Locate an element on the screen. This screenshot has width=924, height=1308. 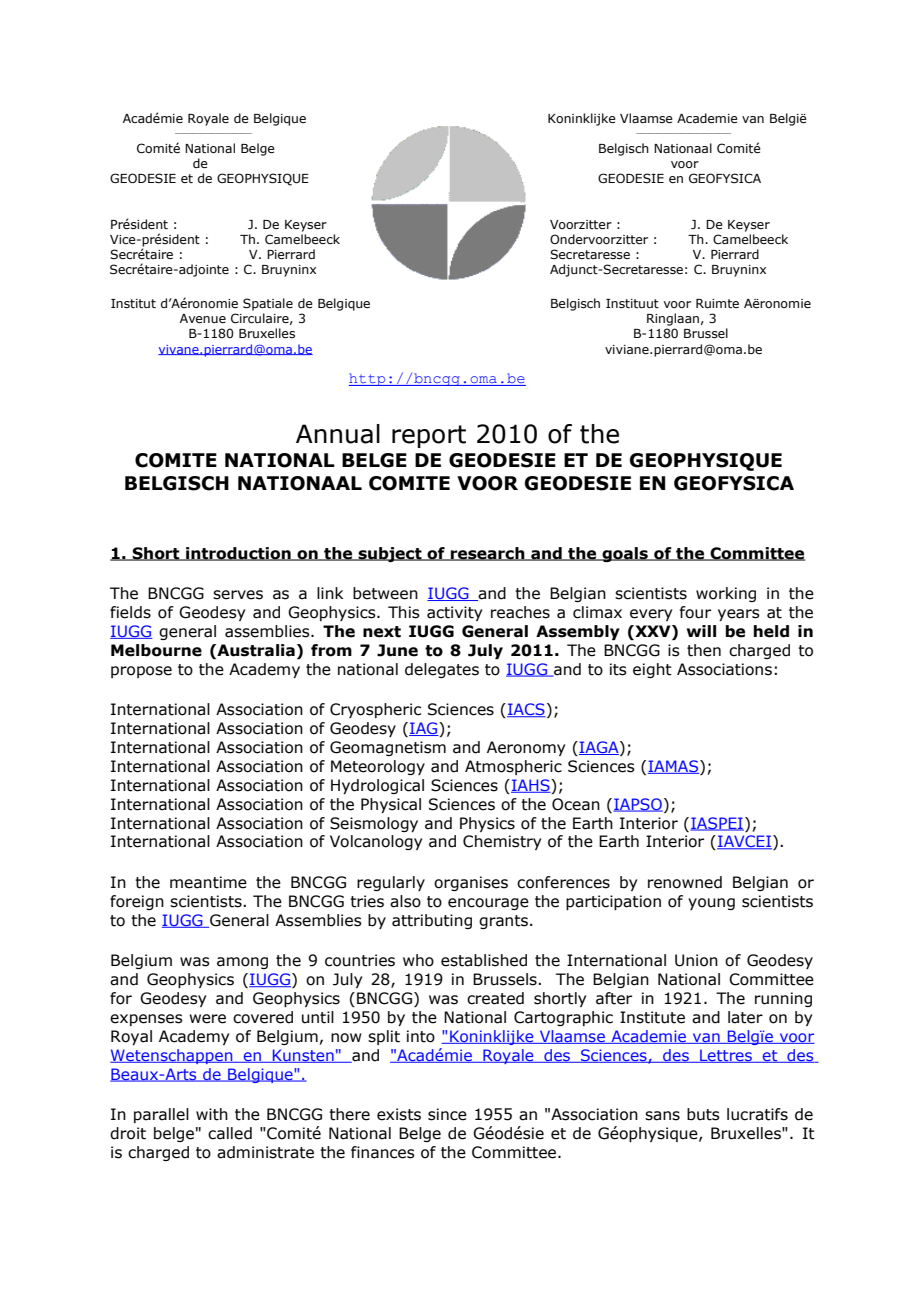
organises is located at coordinates (471, 883).
